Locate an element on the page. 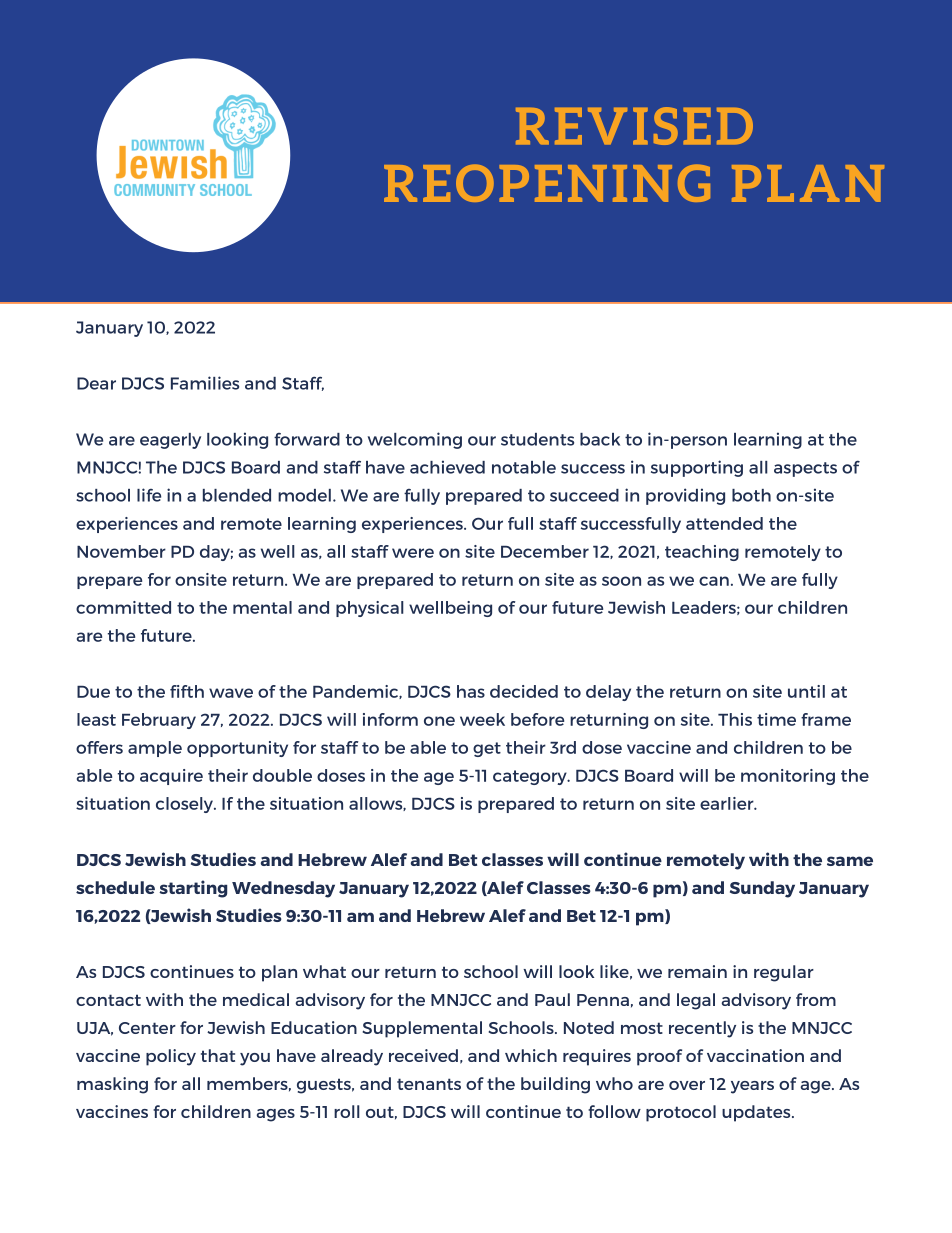 This document has width=952, height=1233. Families is located at coordinates (205, 383).
